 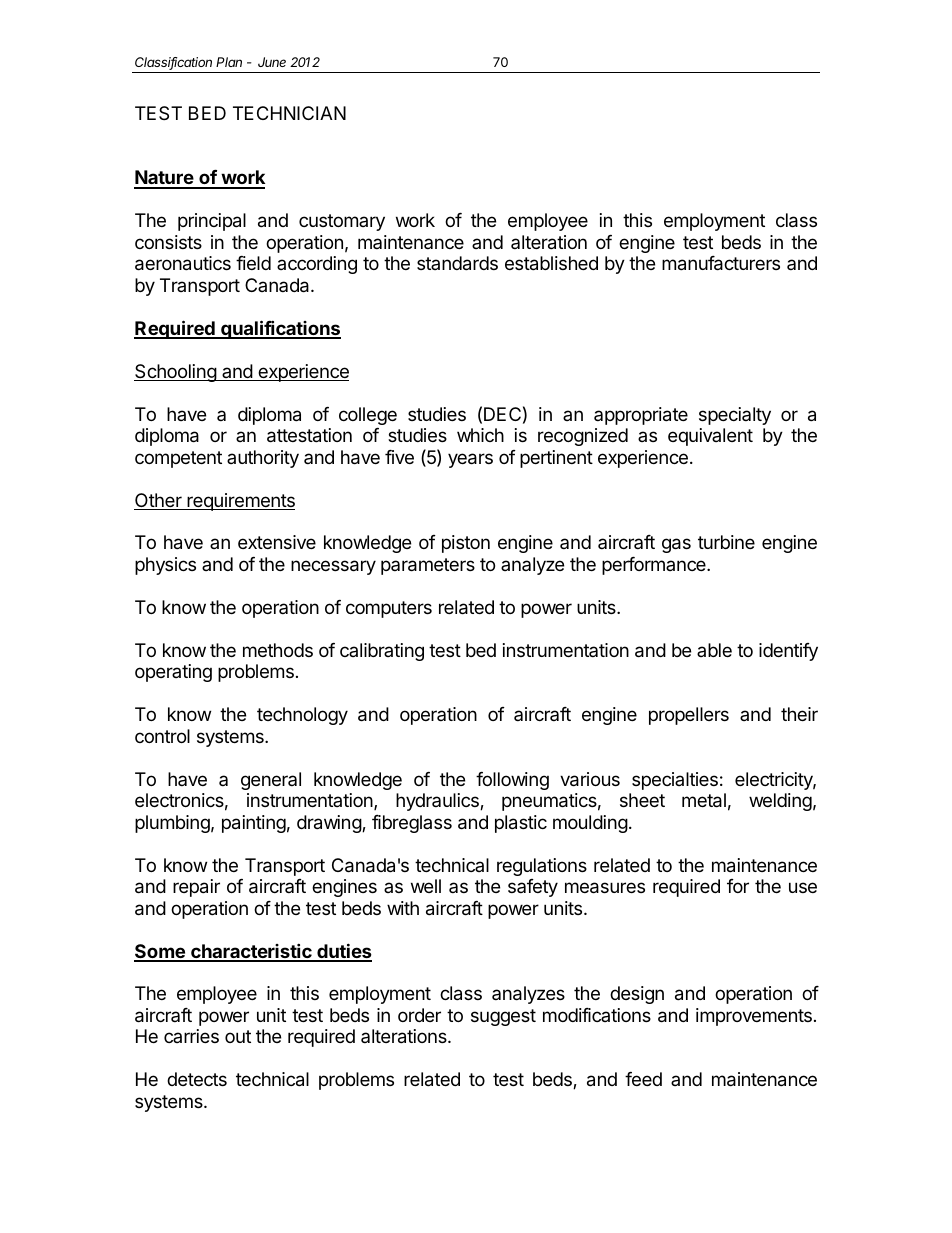 What do you see at coordinates (466, 544) in the screenshot?
I see `piston` at bounding box center [466, 544].
